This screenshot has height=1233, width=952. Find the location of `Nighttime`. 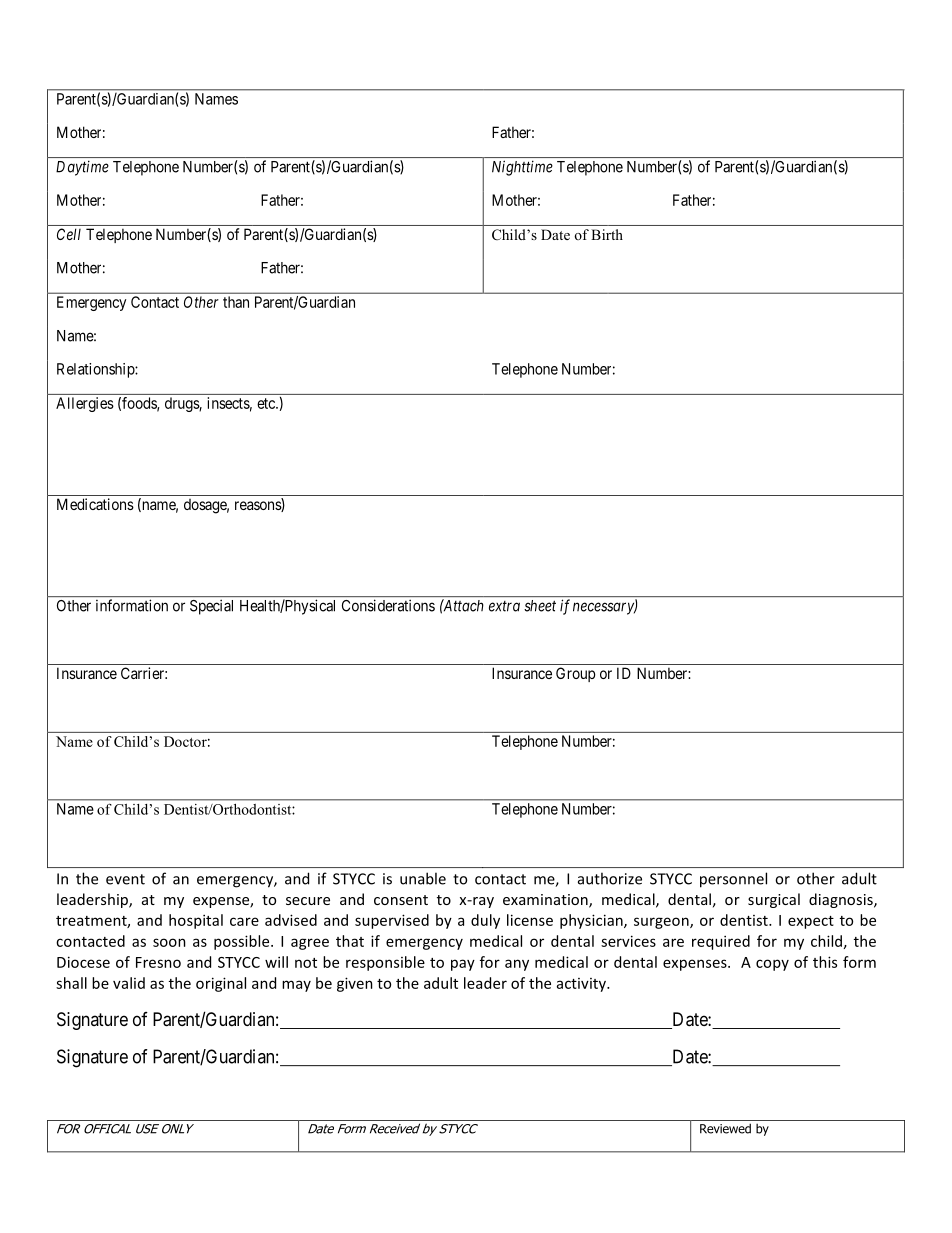

Nighttime is located at coordinates (522, 168).
